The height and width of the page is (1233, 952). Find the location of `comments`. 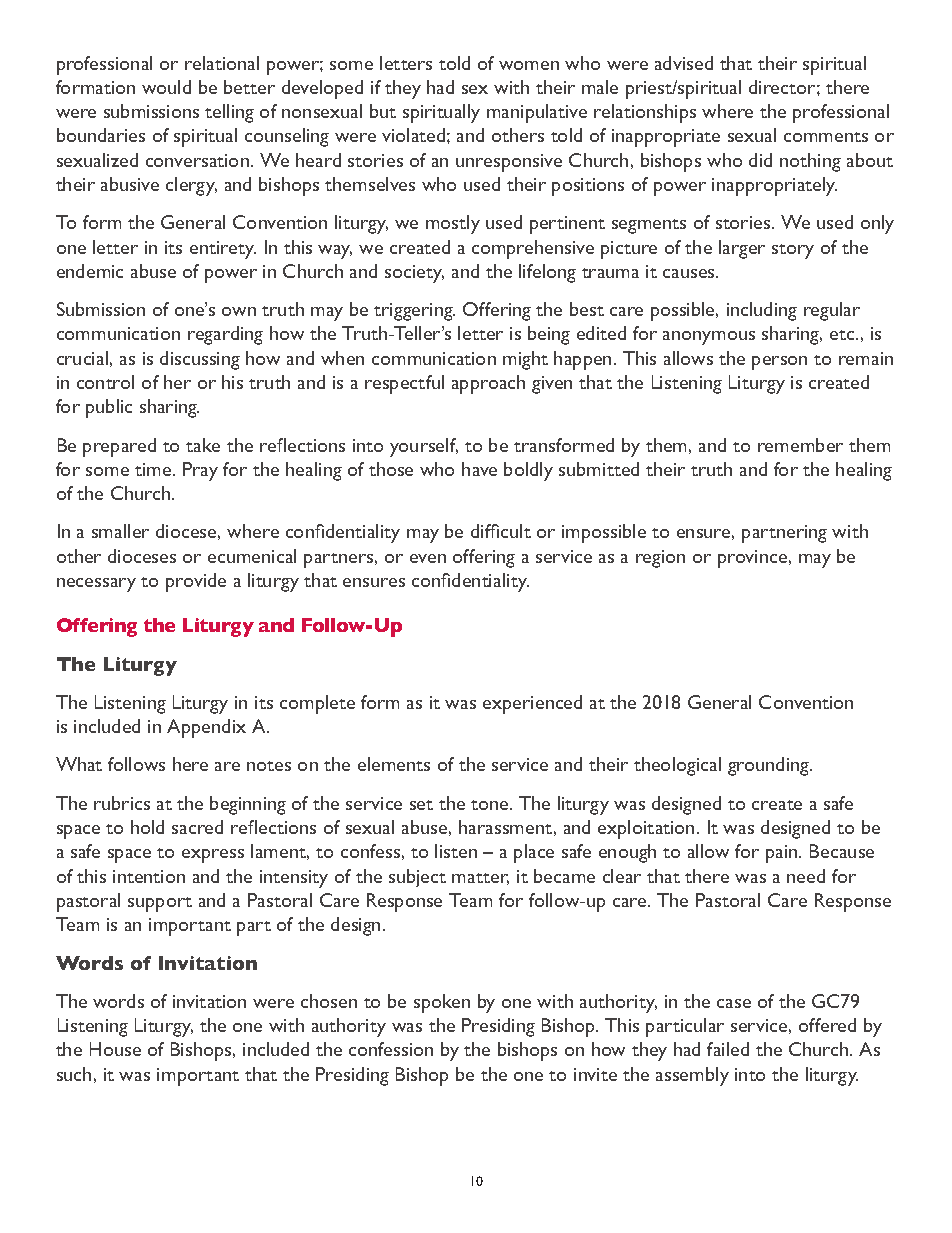

comments is located at coordinates (826, 137).
